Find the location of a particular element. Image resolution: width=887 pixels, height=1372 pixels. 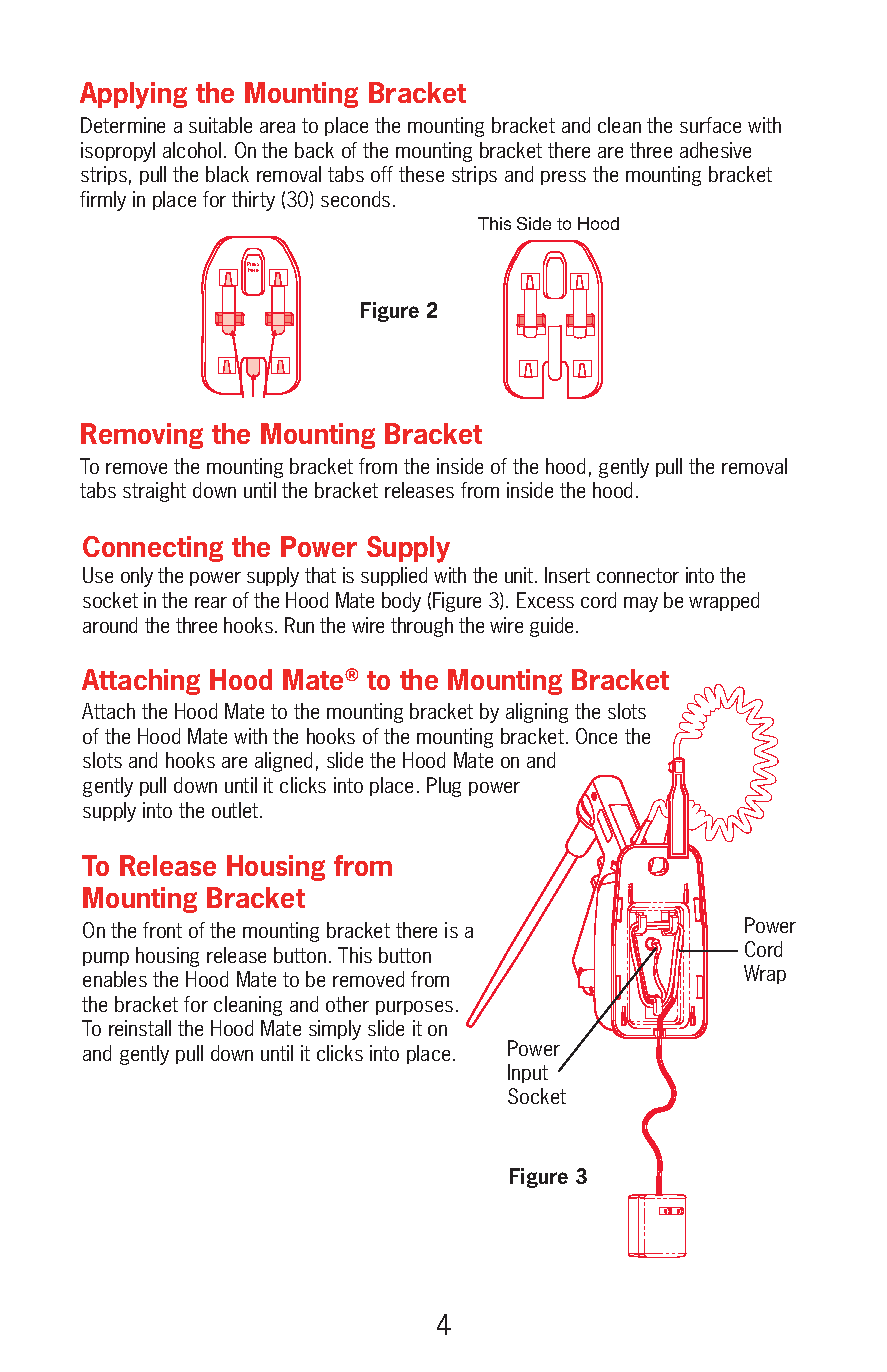

outlet is located at coordinates (236, 810).
